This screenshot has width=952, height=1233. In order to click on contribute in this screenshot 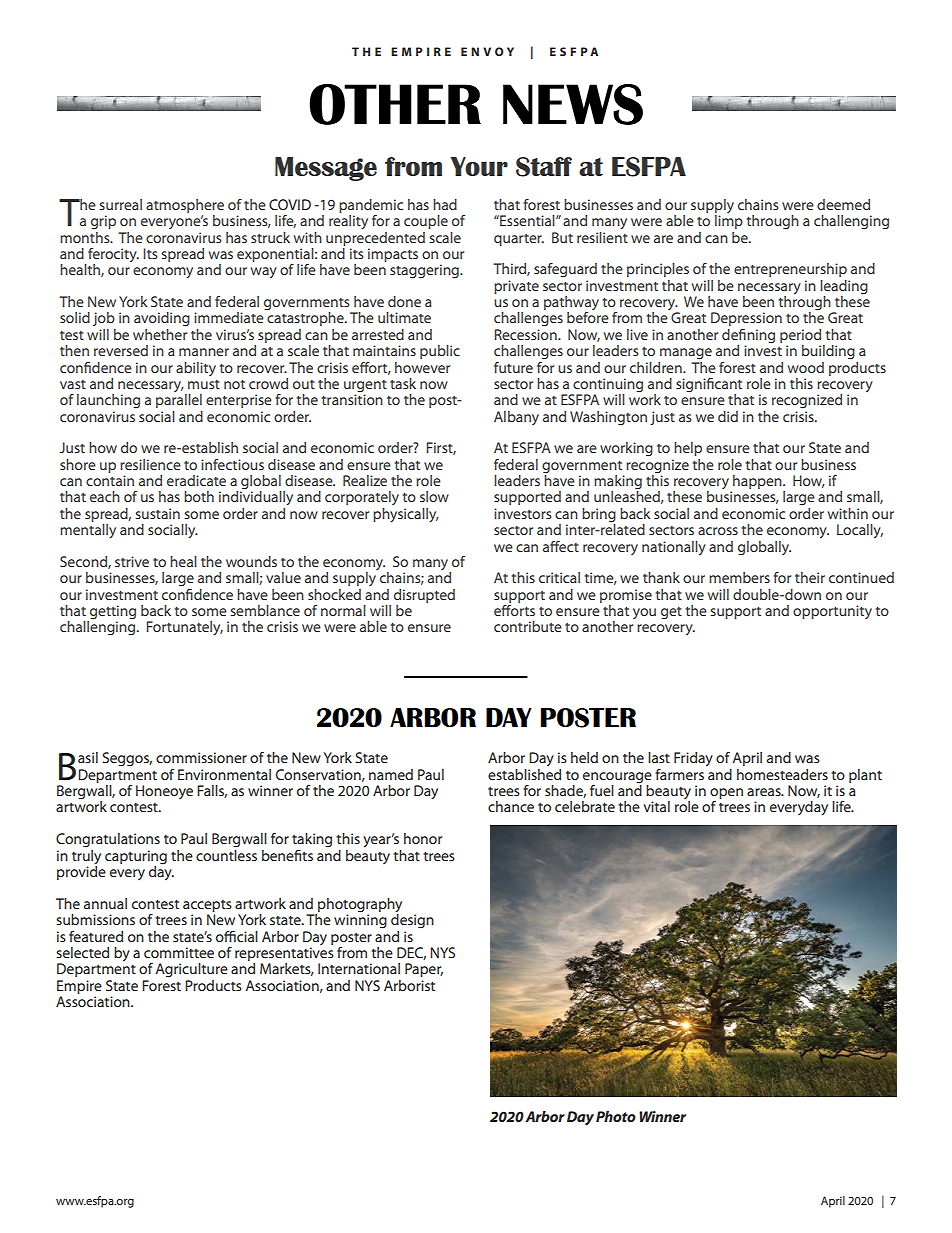, I will do `click(528, 626)`.
